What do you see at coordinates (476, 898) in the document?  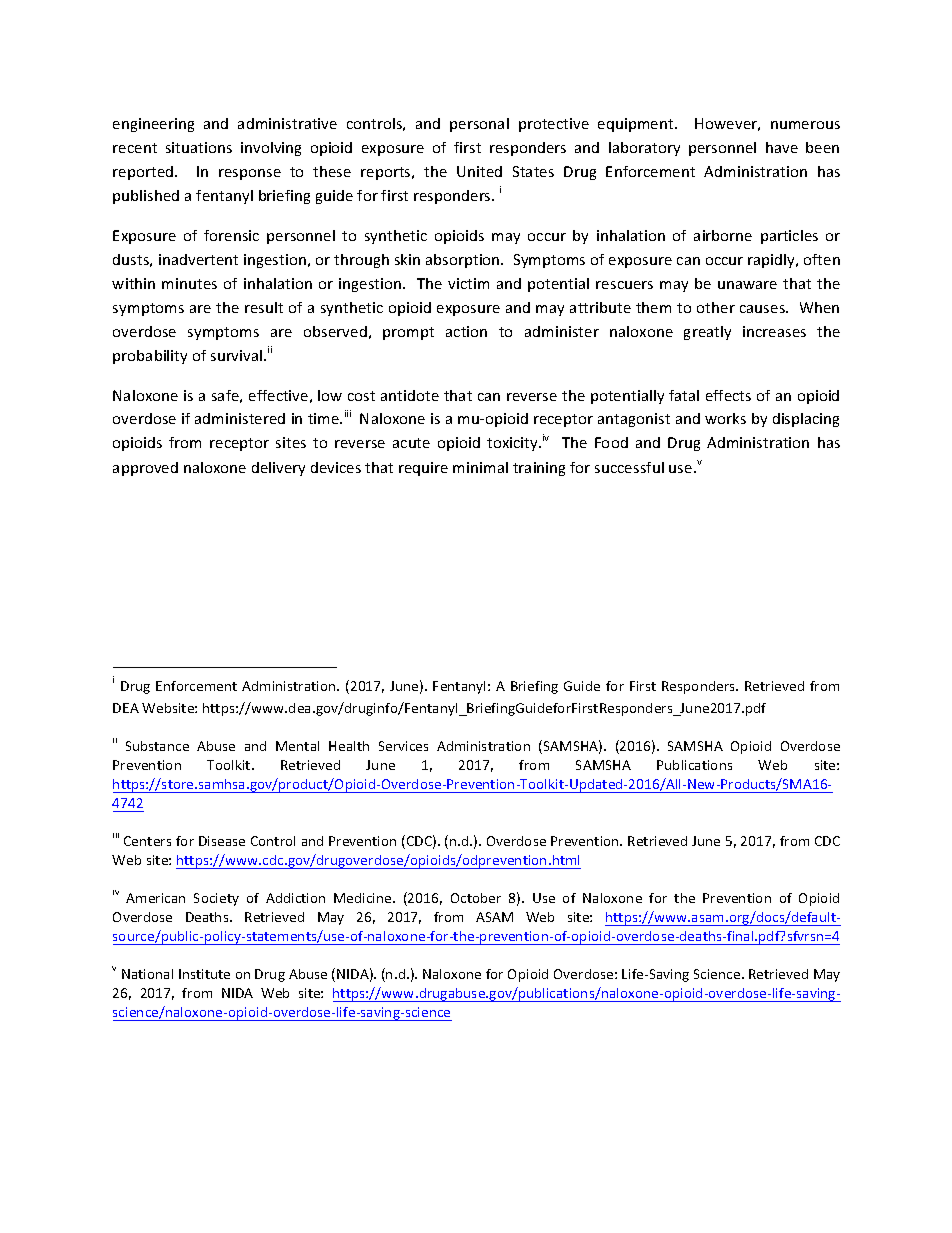 I see `October` at bounding box center [476, 898].
